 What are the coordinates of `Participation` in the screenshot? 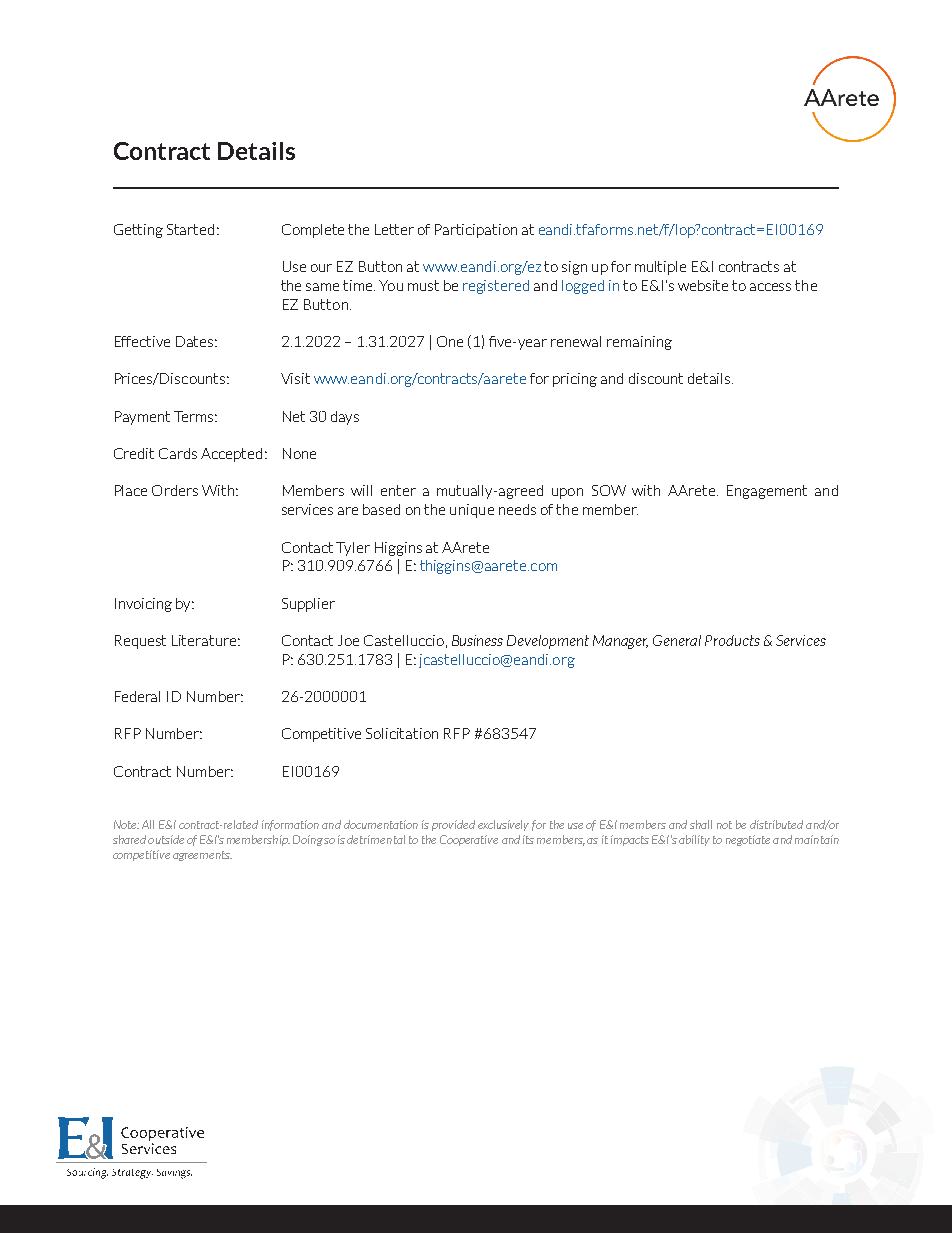 It's located at (476, 231).
